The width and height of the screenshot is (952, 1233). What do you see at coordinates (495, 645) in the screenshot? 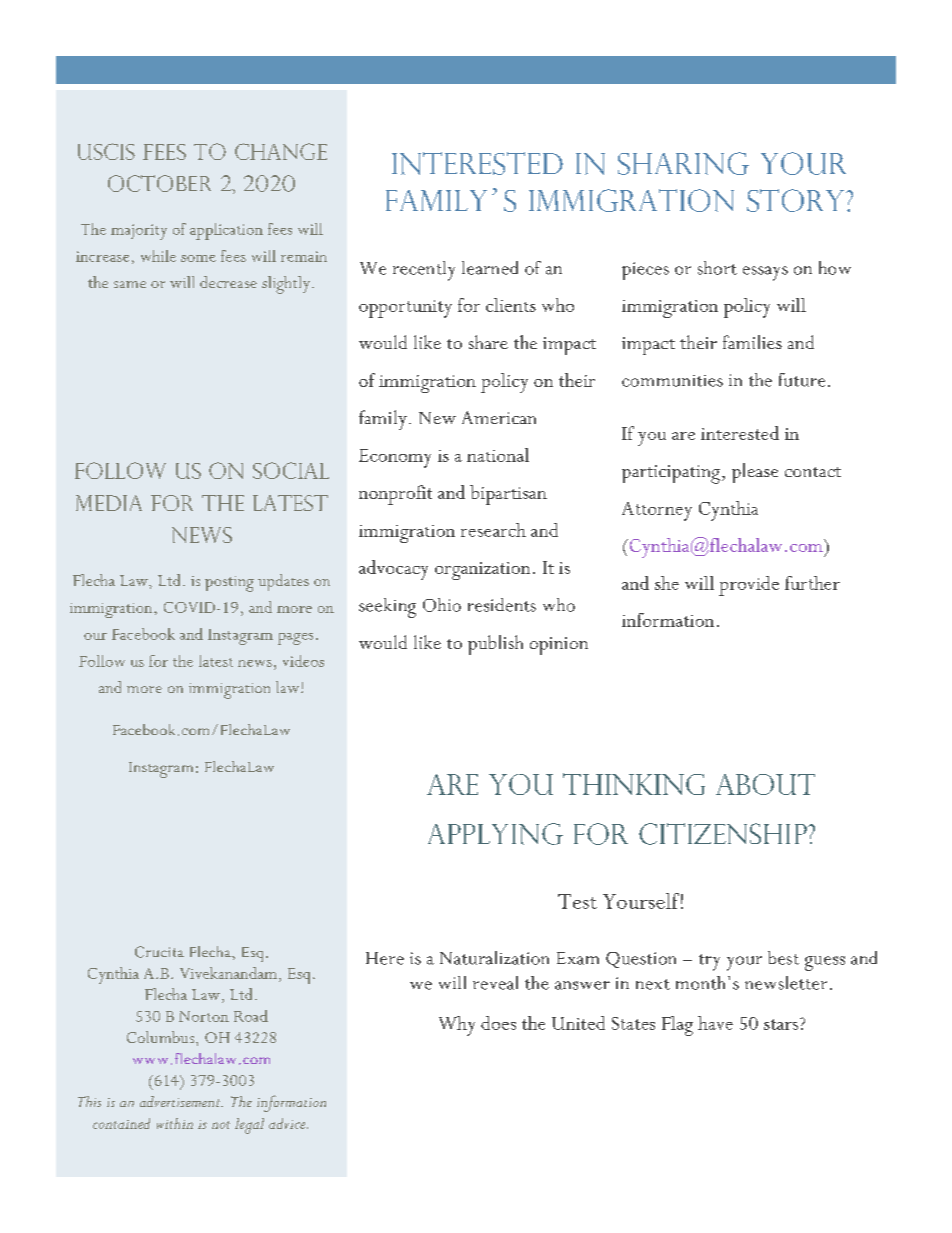
I see `publish` at bounding box center [495, 645].
